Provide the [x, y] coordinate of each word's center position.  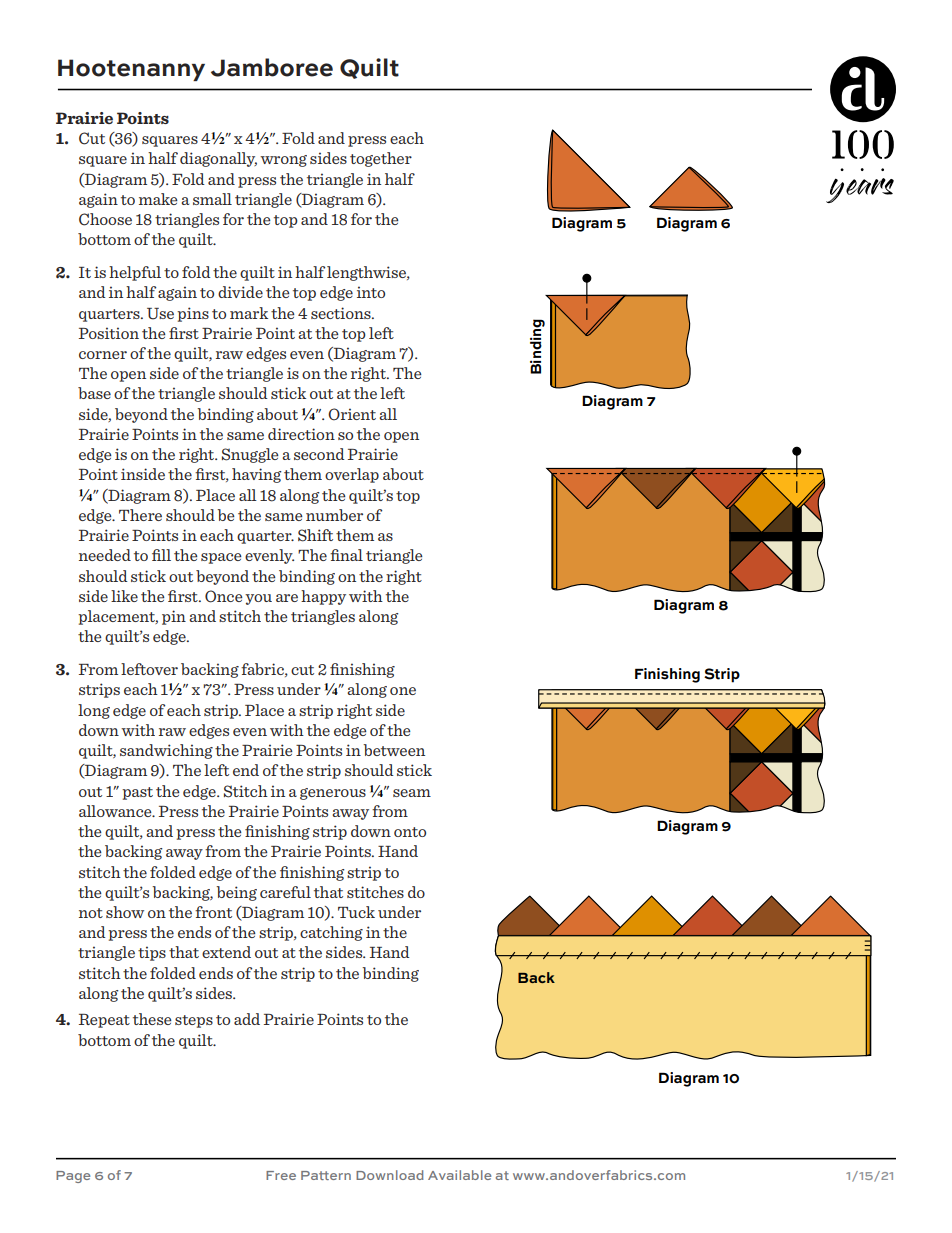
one [403, 691]
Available [459, 1175]
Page [73, 1177]
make [158, 199]
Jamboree [272, 67]
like [124, 596]
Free [281, 1175]
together [381, 159]
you [258, 599]
